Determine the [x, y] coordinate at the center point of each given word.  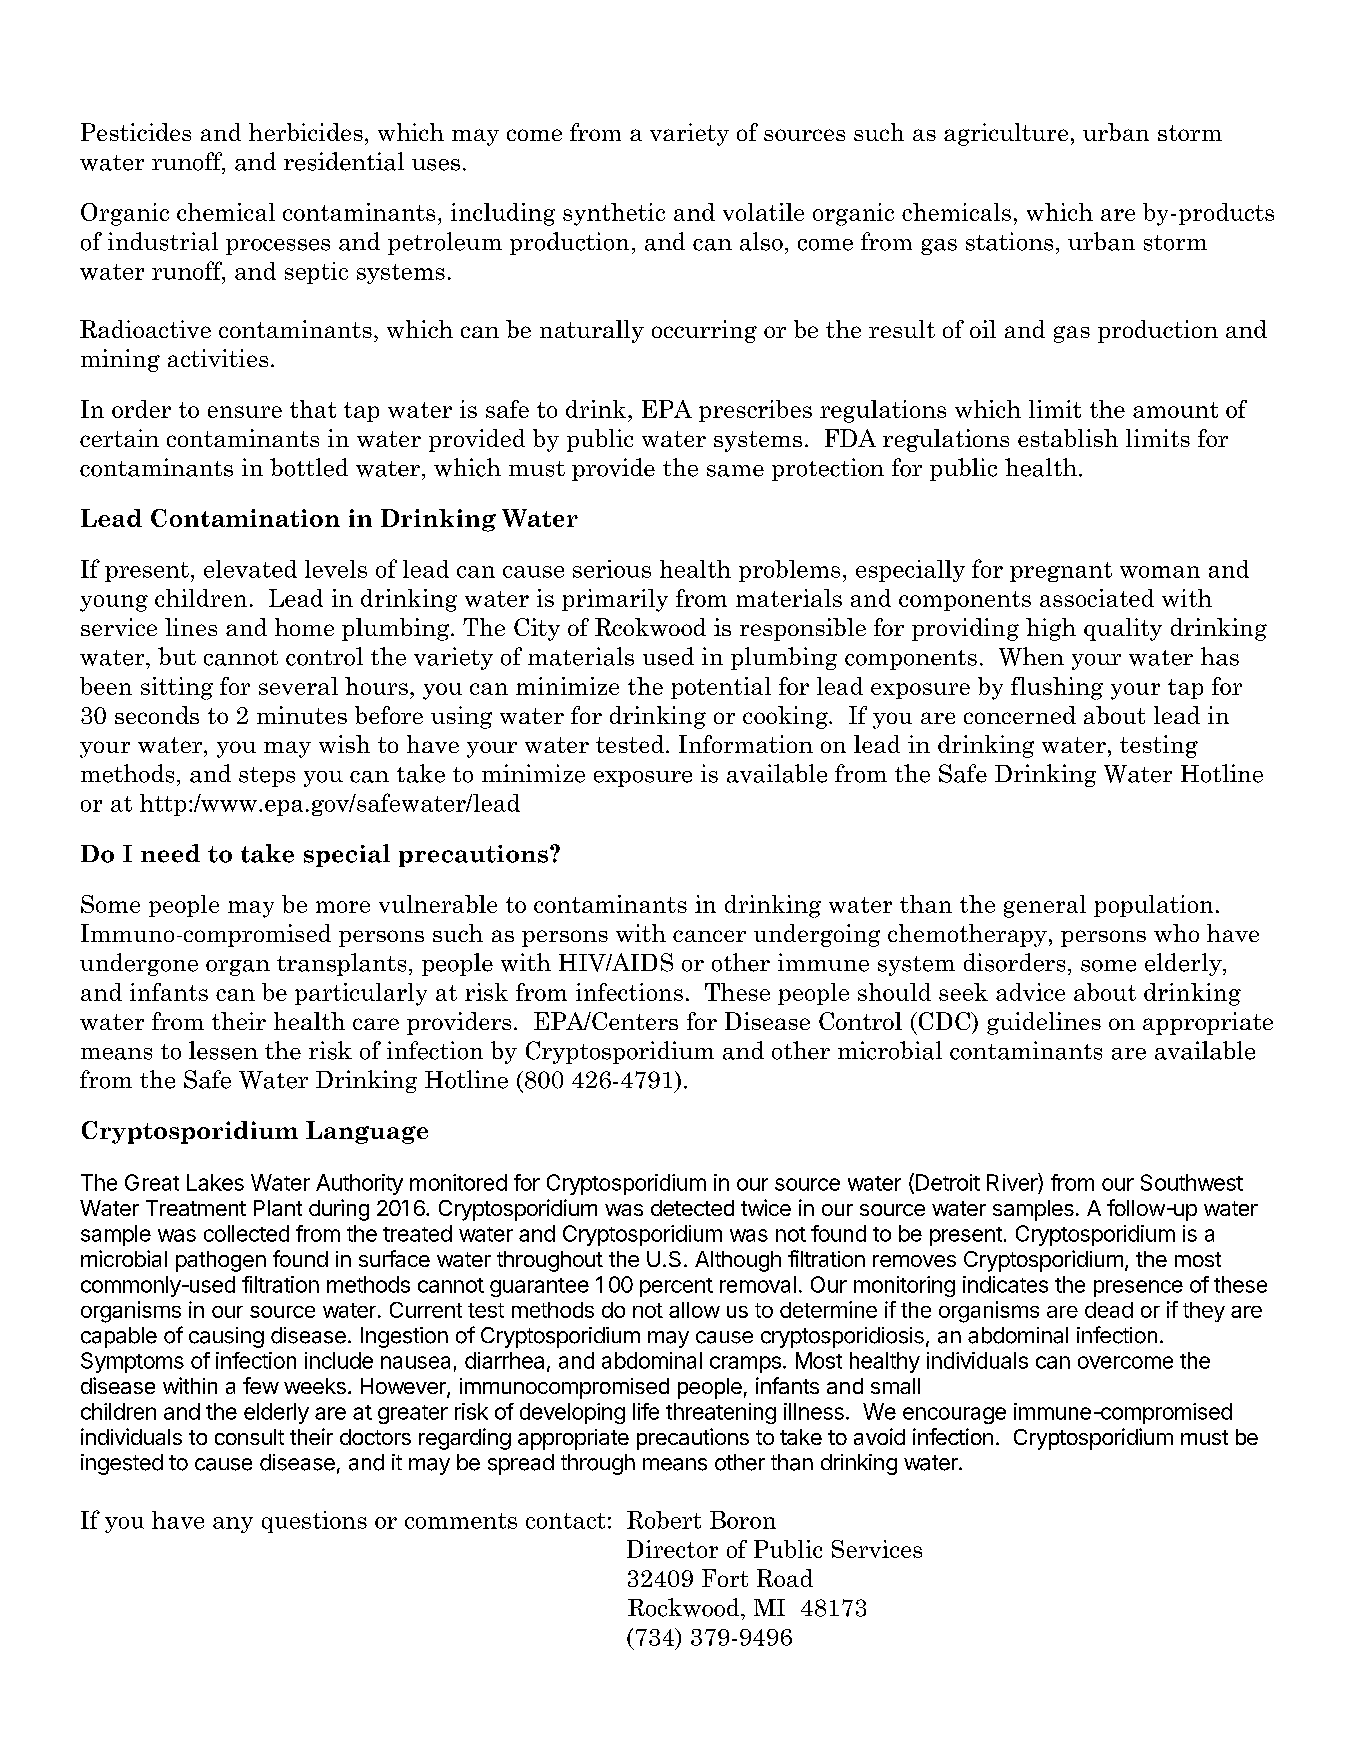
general [1045, 906]
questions [314, 1522]
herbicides [306, 132]
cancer [709, 936]
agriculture [1006, 134]
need [170, 853]
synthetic [614, 214]
